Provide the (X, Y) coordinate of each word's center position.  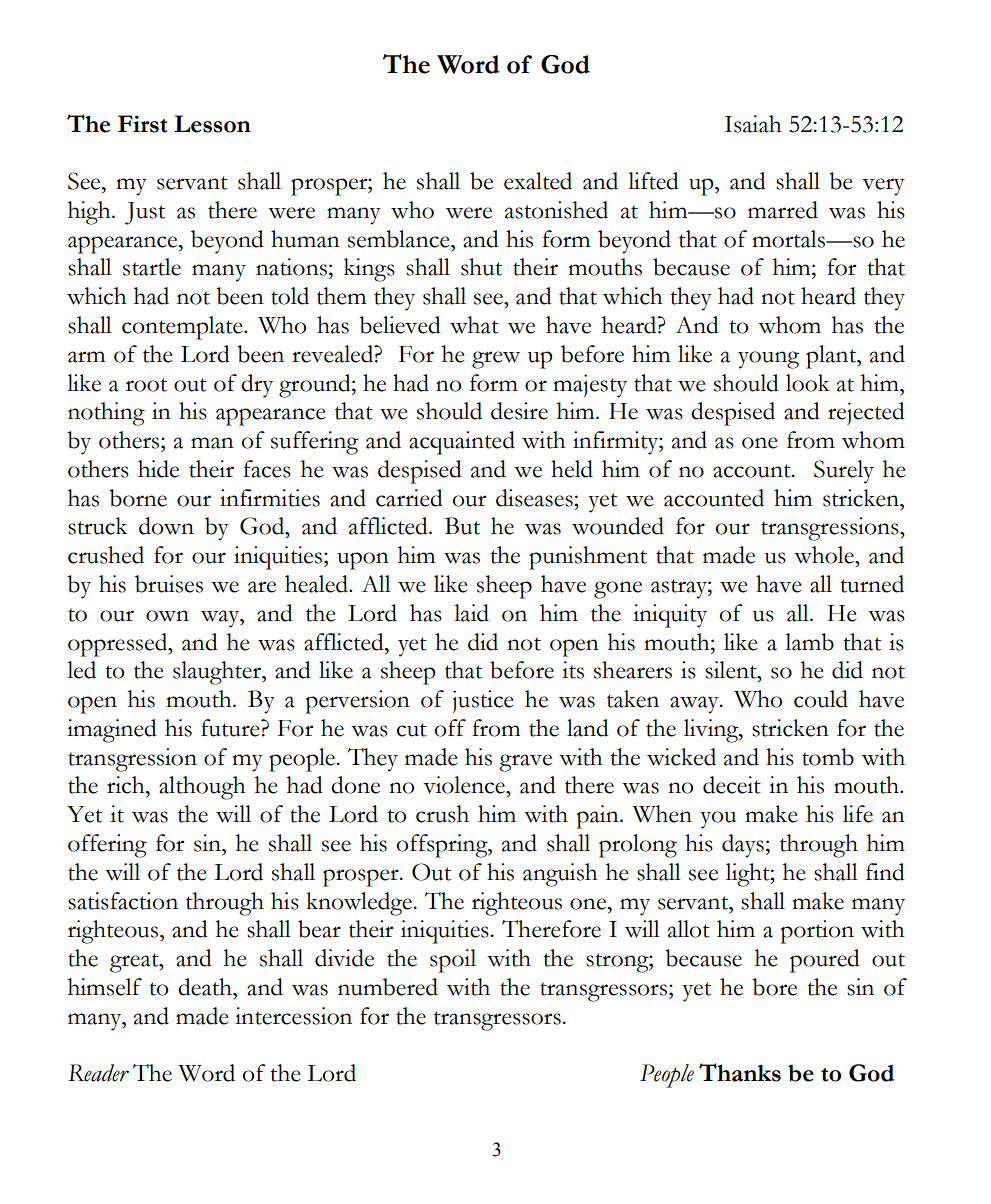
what (474, 325)
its (573, 670)
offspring (443, 846)
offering (107, 846)
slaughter (218, 673)
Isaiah (752, 124)
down (166, 526)
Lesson (212, 124)
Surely (844, 472)
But (462, 526)
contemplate (183, 328)
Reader (98, 1073)
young (768, 360)
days (743, 846)
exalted (538, 181)
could (821, 699)
